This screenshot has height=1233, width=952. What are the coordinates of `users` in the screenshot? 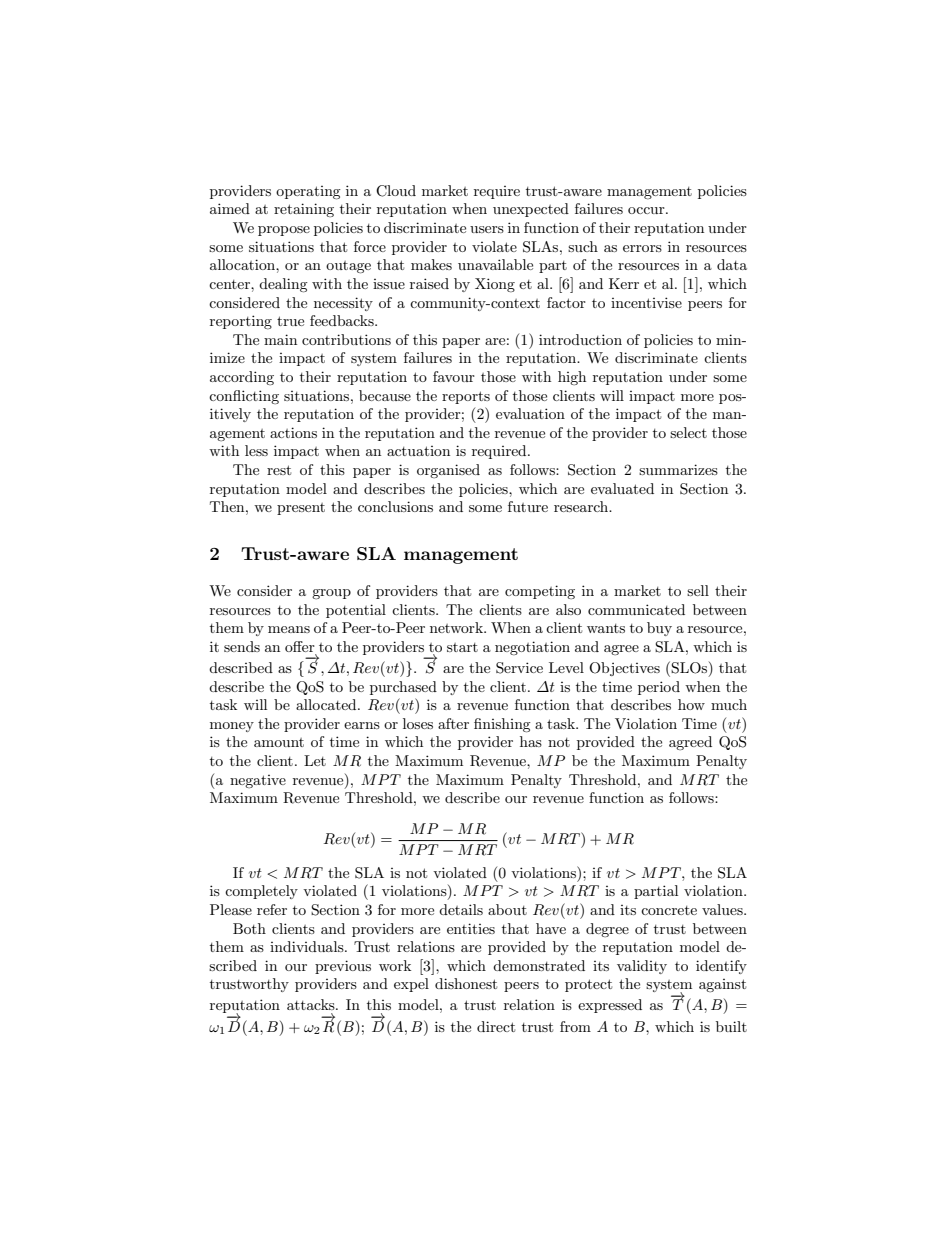 It's located at (487, 229).
